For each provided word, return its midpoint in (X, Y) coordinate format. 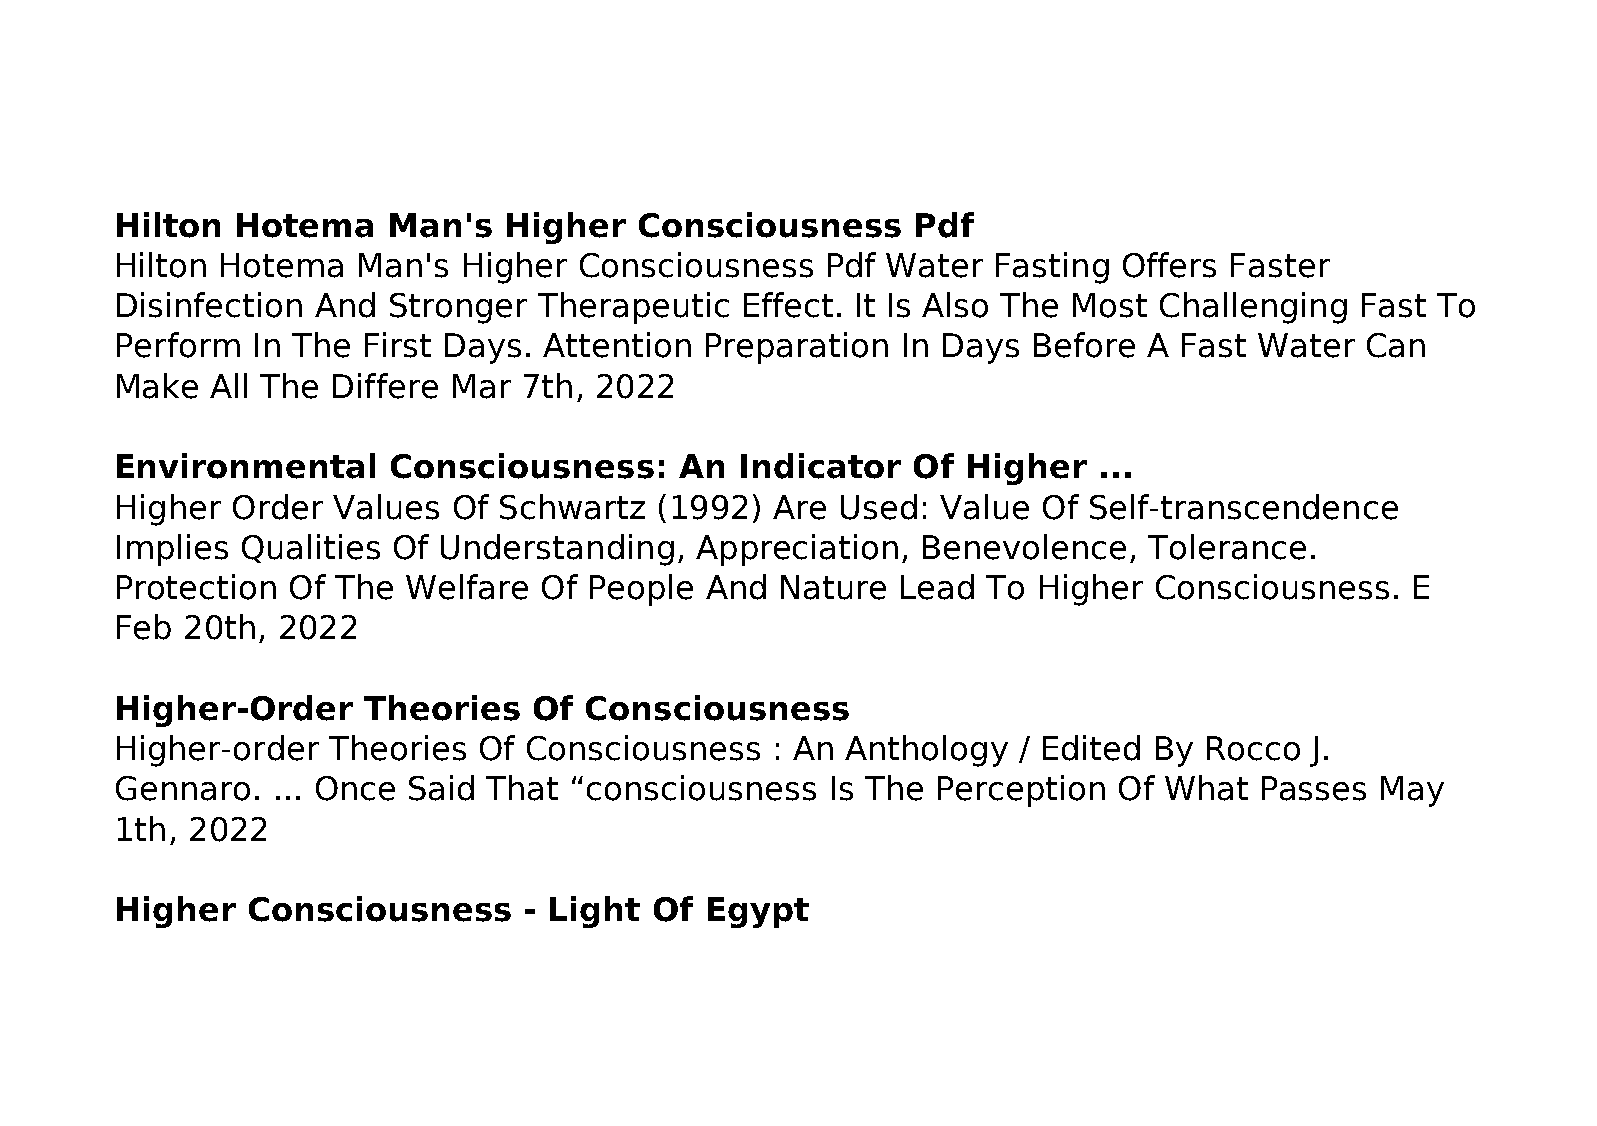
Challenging (1253, 308)
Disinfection (209, 305)
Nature (833, 587)
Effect (788, 305)
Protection (196, 587)
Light (595, 912)
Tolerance (1227, 547)
